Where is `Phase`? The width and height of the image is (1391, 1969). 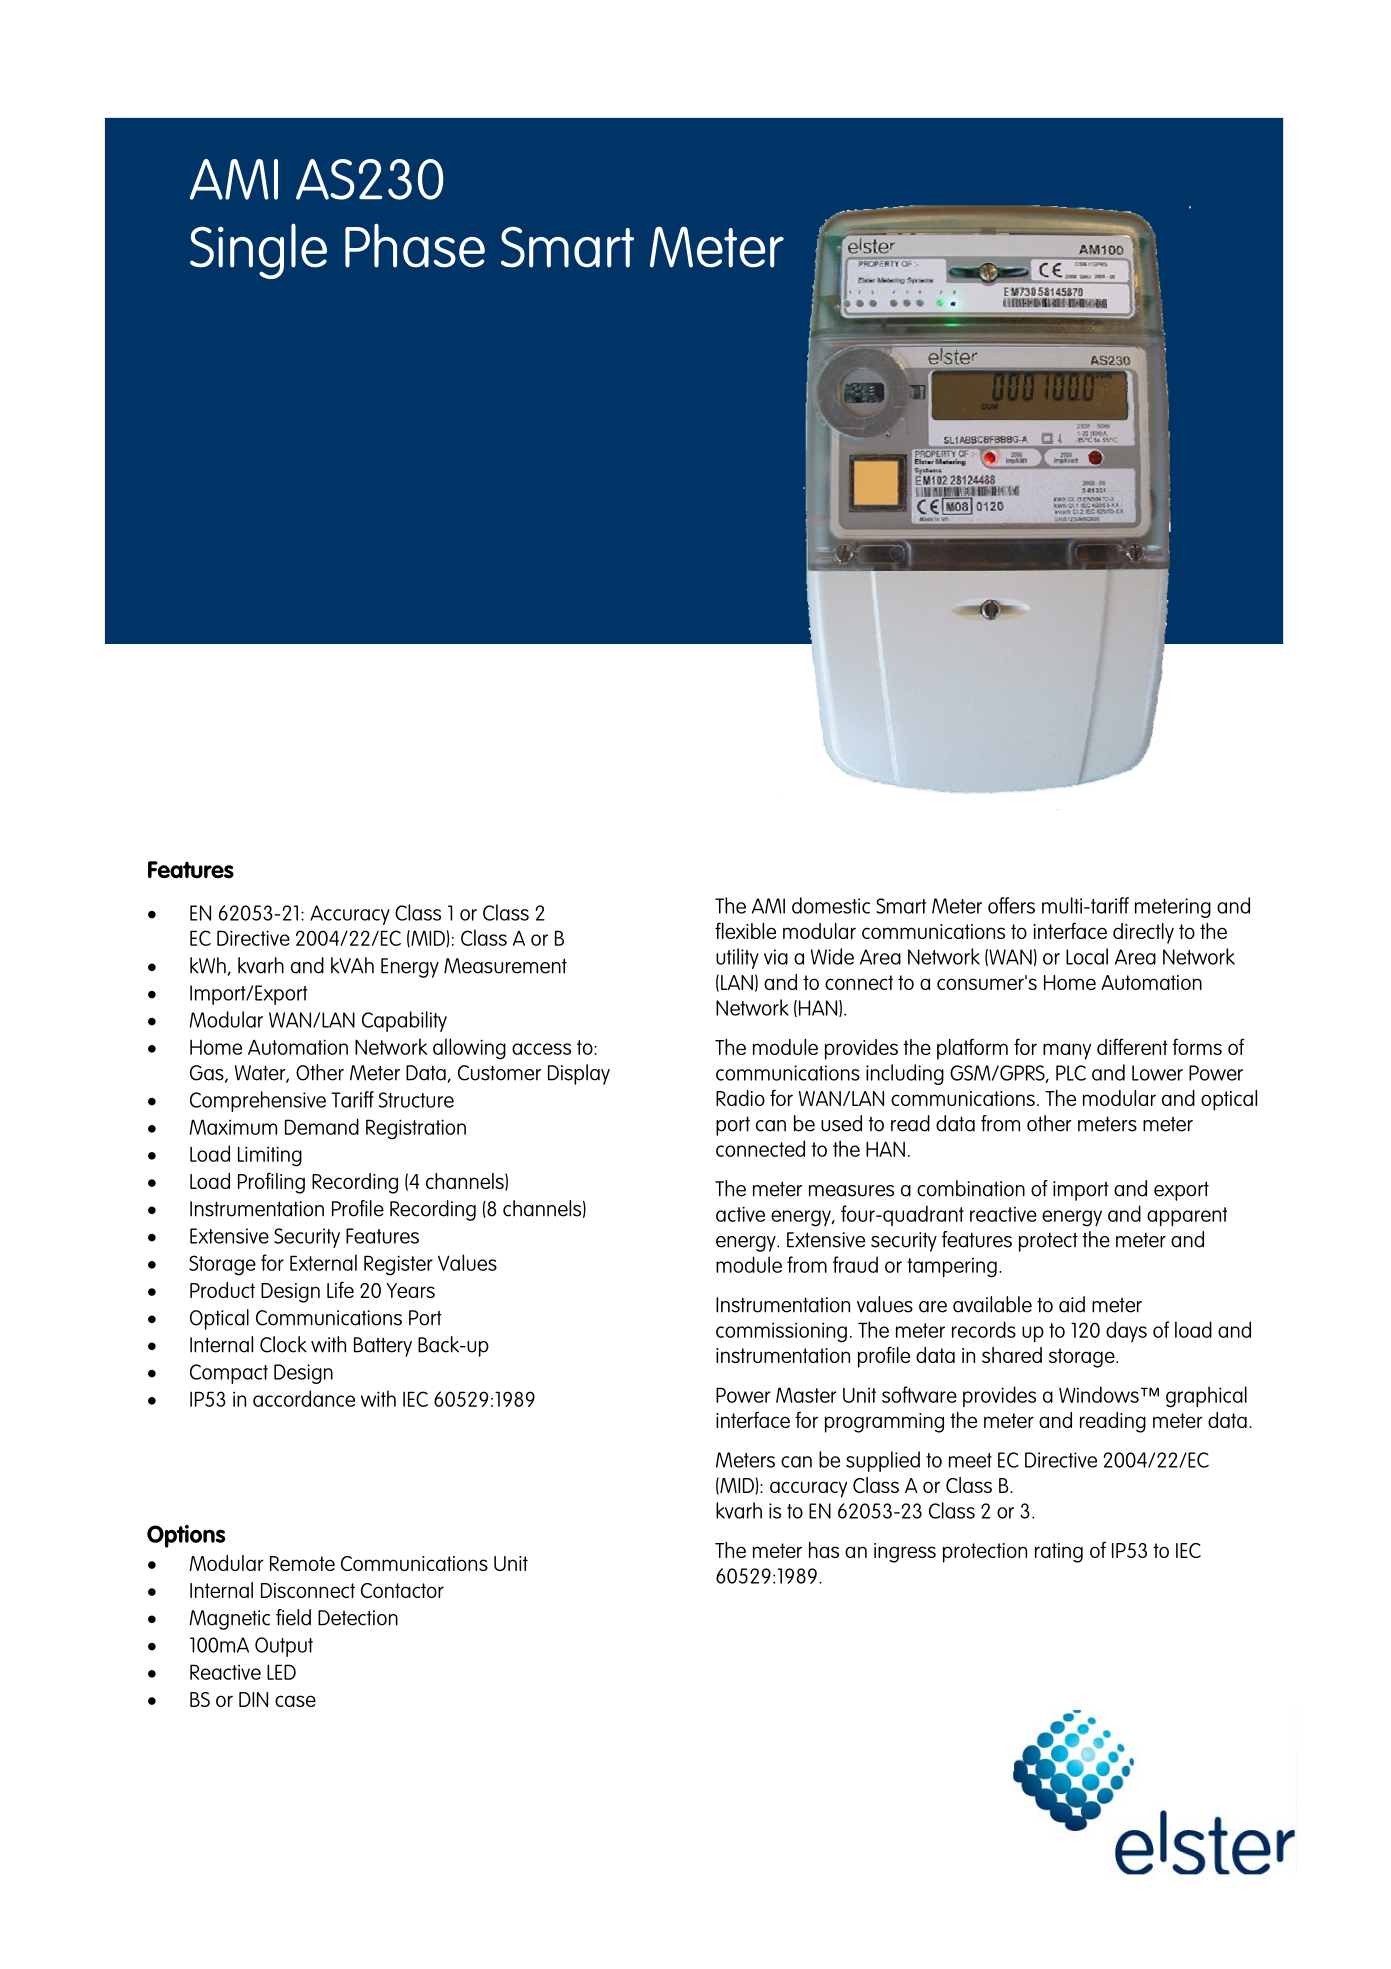
Phase is located at coordinates (415, 245).
